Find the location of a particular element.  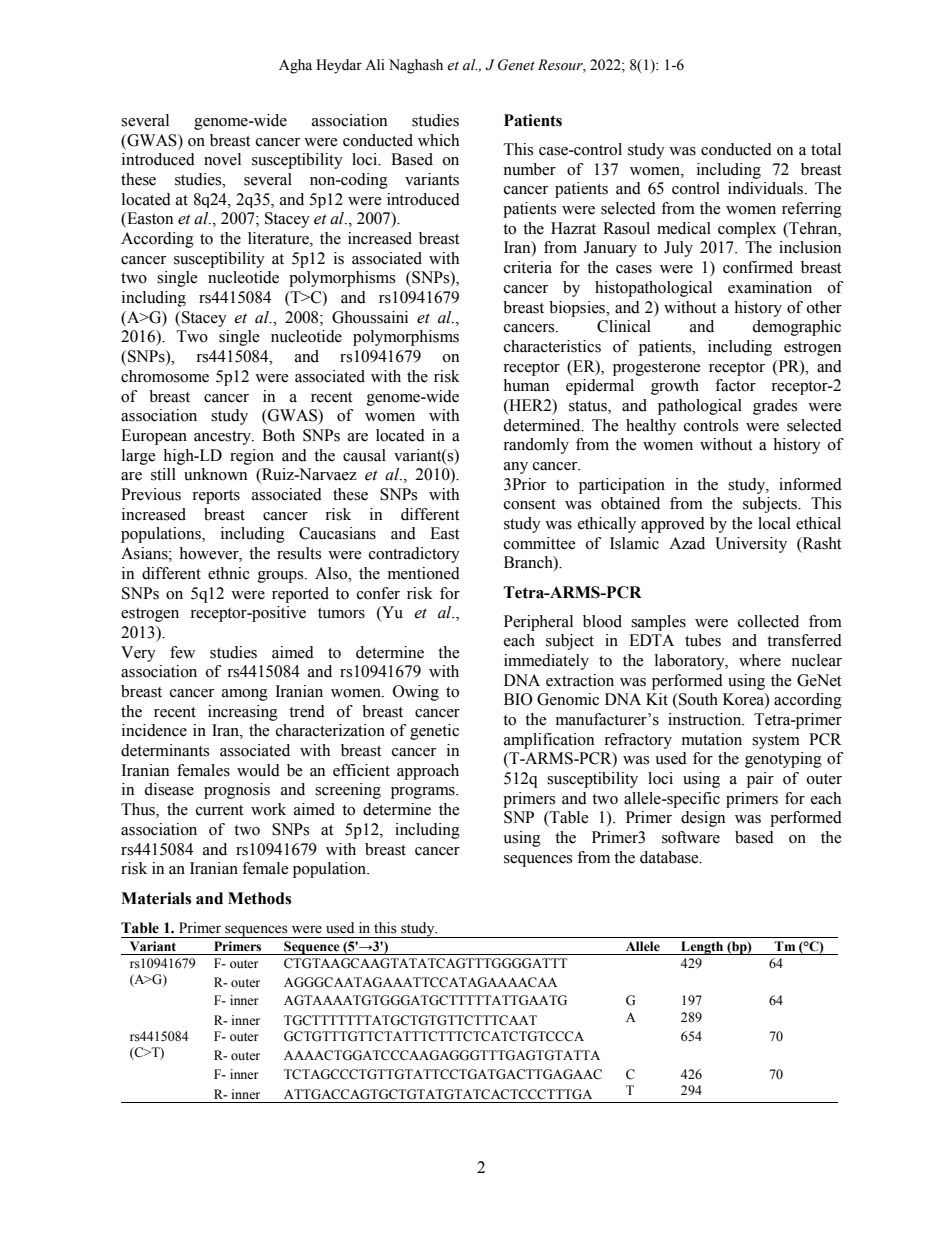

which is located at coordinates (438, 140).
